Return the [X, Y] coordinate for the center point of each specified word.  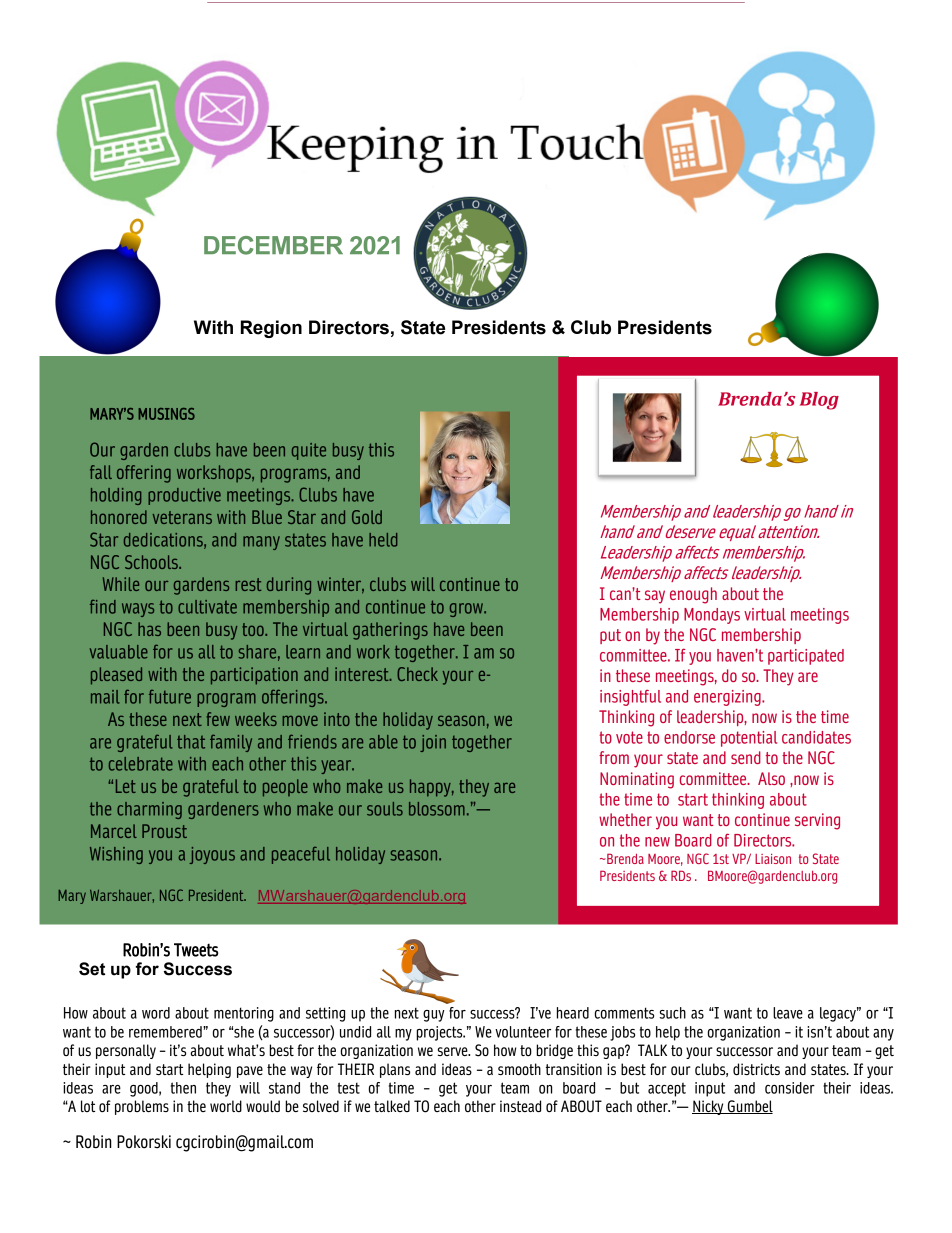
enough [693, 595]
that [191, 742]
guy [434, 1016]
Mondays [712, 616]
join [433, 743]
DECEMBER [273, 245]
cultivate [207, 607]
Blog [819, 401]
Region [271, 329]
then [183, 1088]
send [746, 757]
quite [309, 451]
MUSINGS [166, 414]
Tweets [196, 950]
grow [468, 610]
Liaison [773, 859]
